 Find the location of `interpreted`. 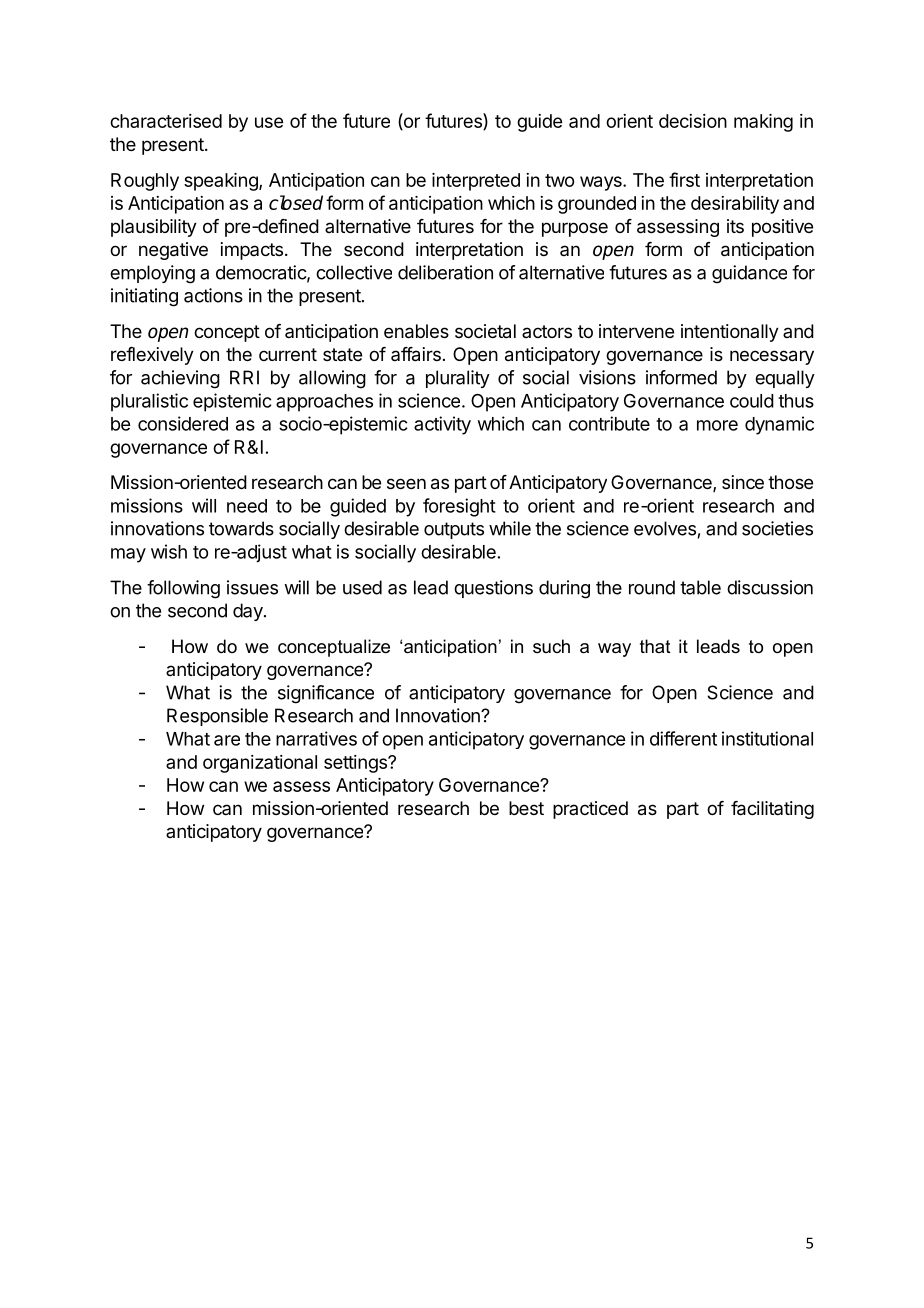

interpreted is located at coordinates (476, 182).
